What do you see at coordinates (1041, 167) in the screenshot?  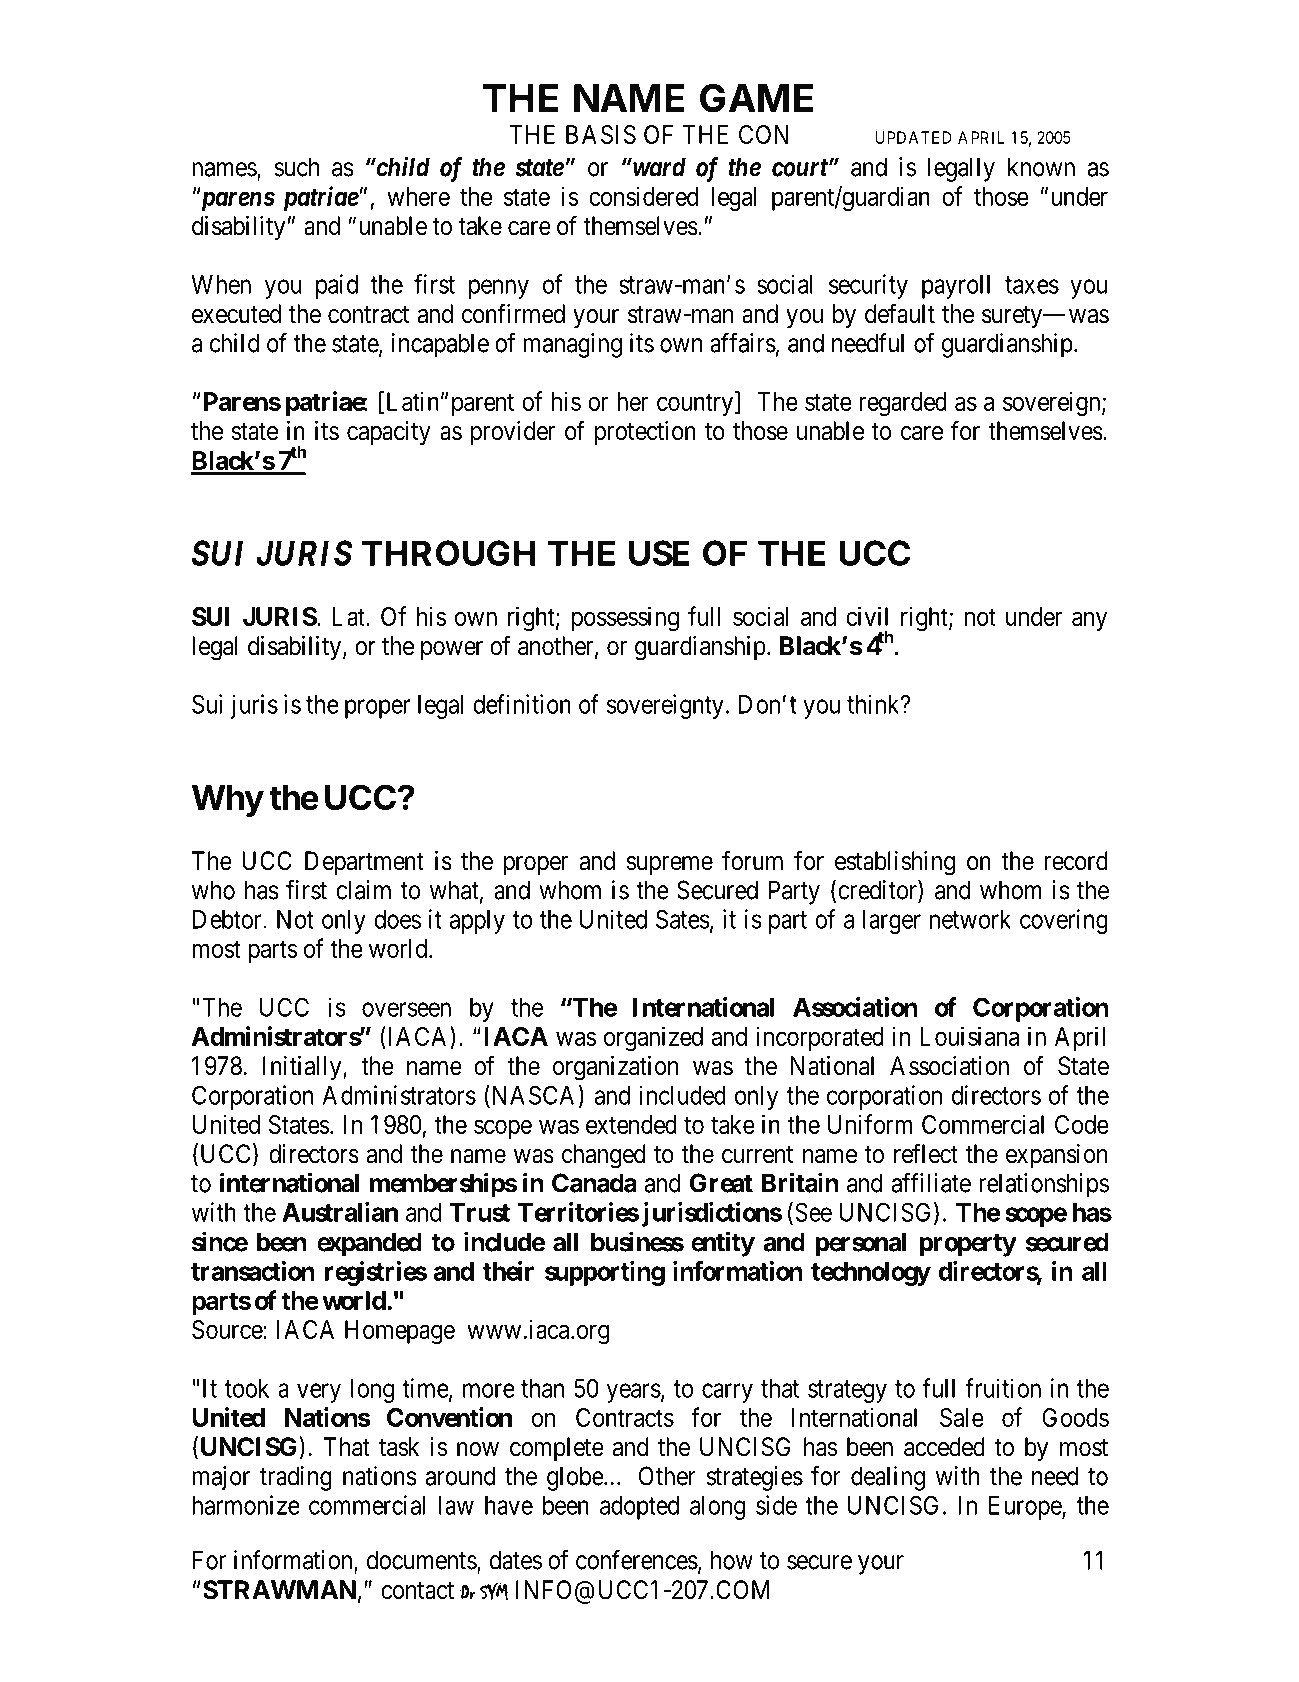 I see `known` at bounding box center [1041, 167].
